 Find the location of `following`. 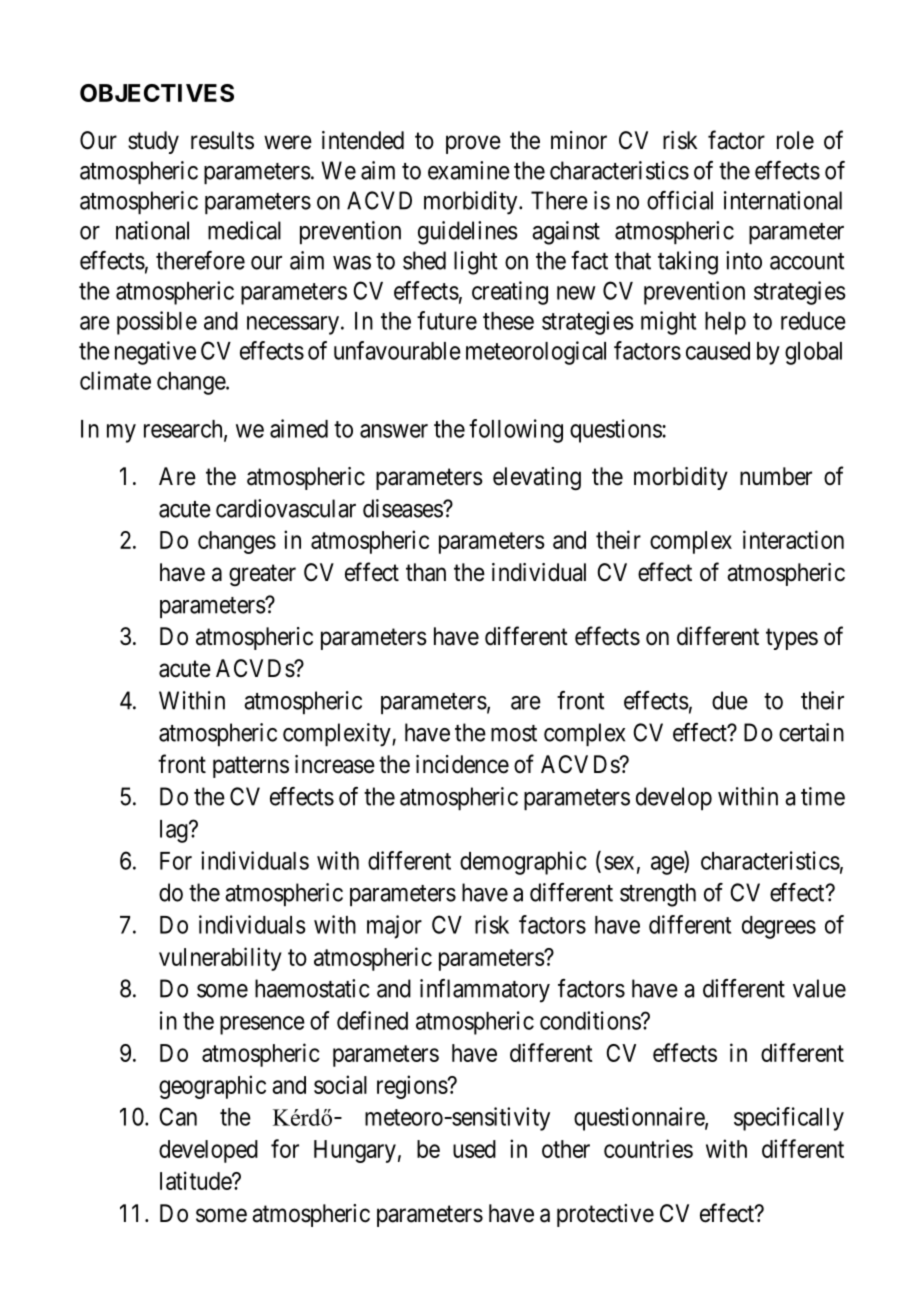

following is located at coordinates (516, 431).
